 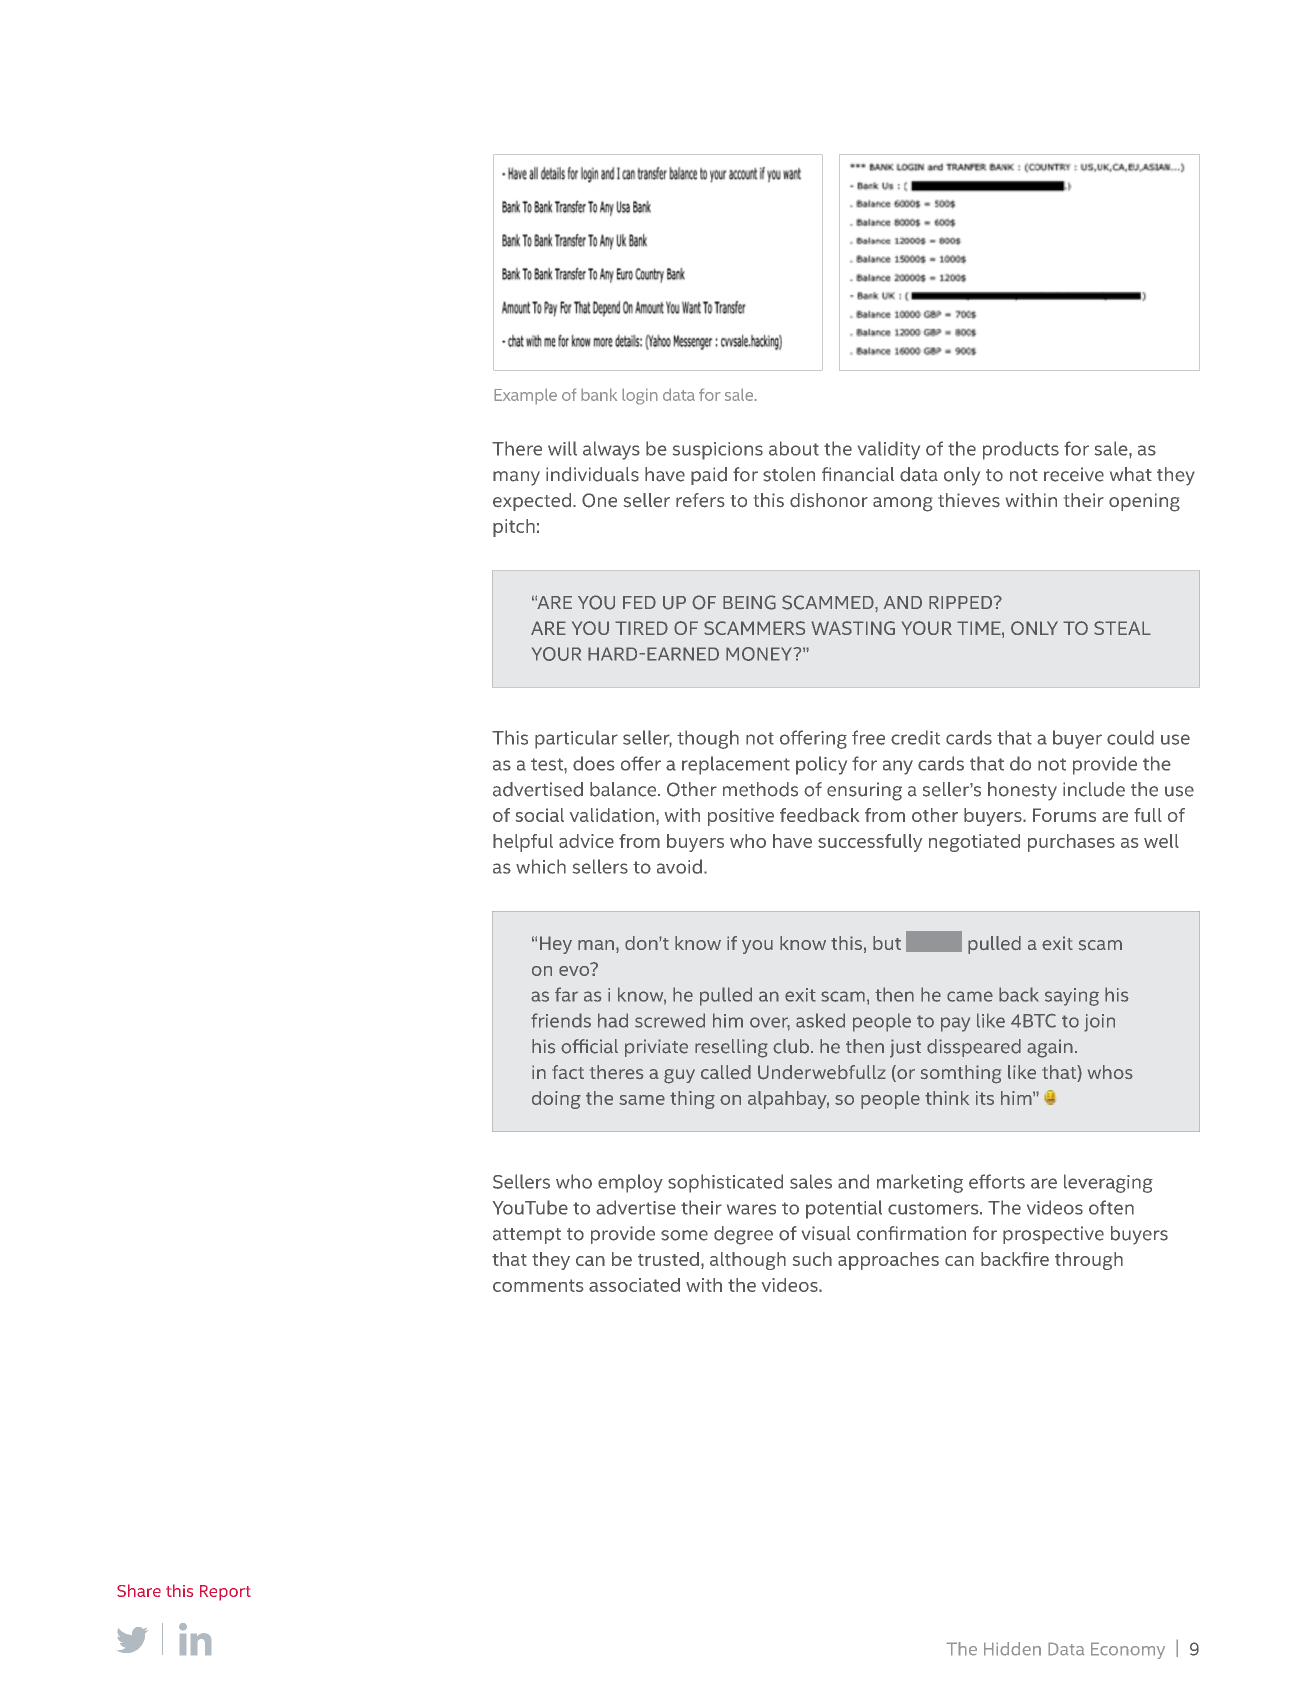 I want to click on always, so click(x=611, y=450).
